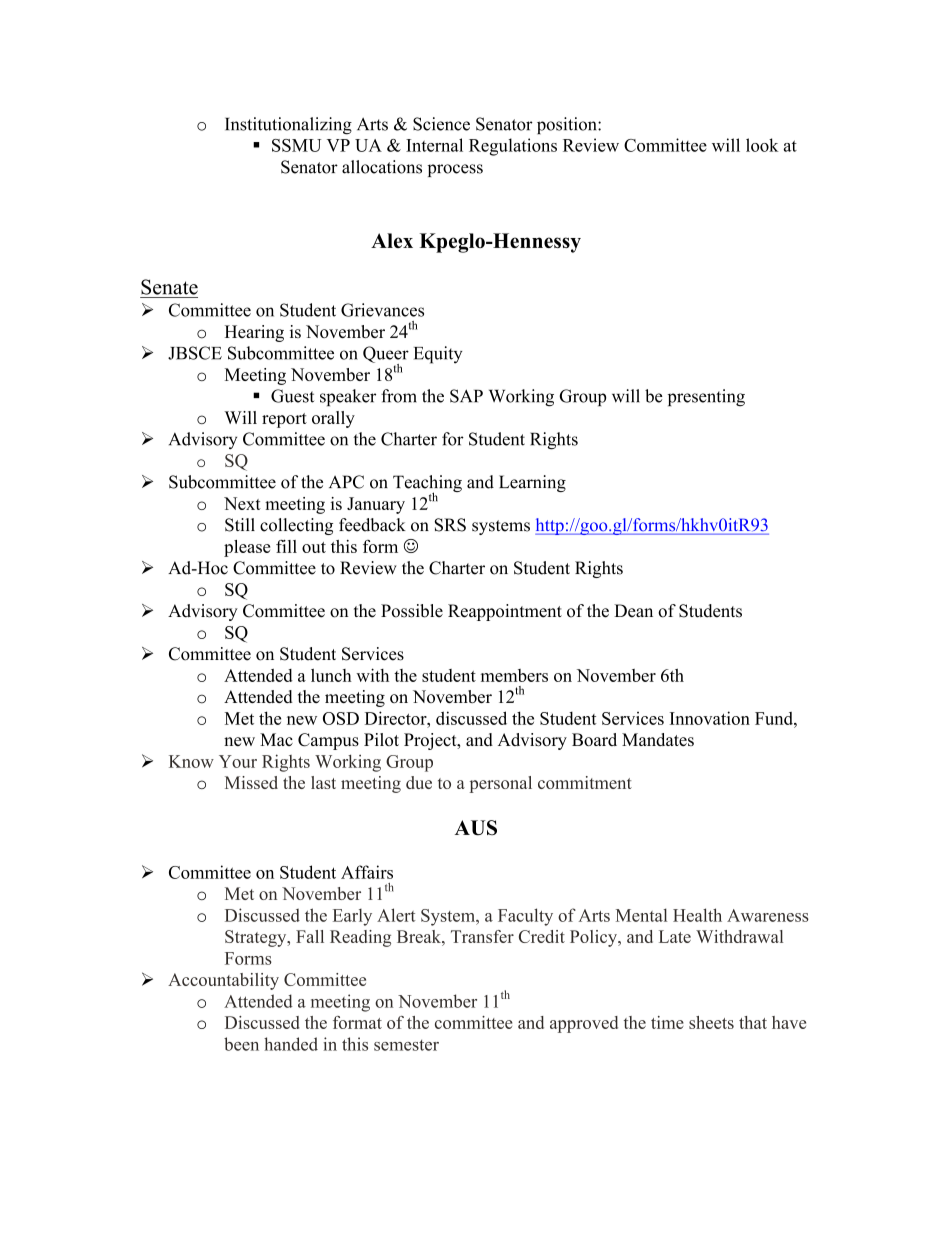 The height and width of the document is (1233, 952). Describe the element at coordinates (633, 611) in the document. I see `Dean` at that location.
